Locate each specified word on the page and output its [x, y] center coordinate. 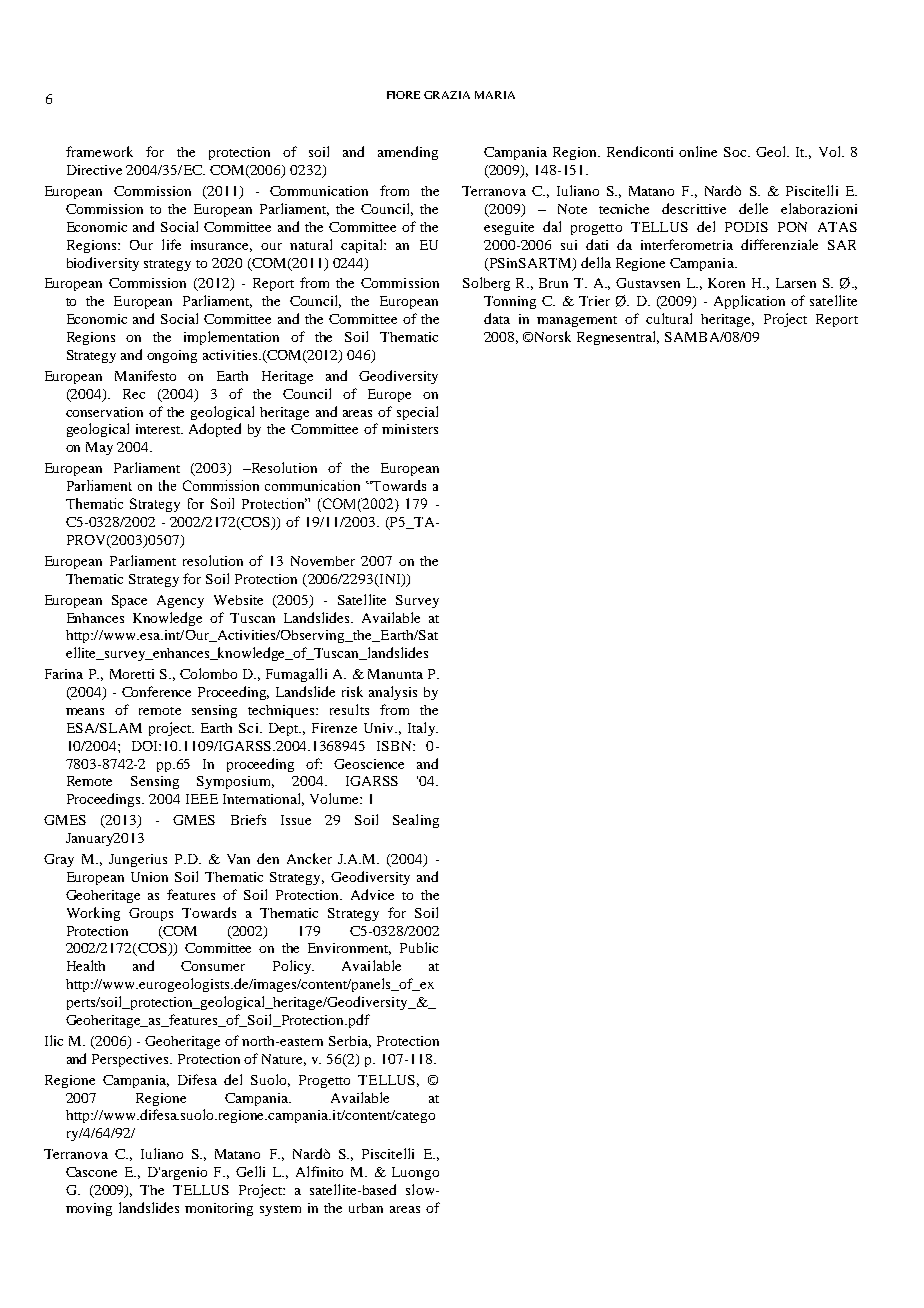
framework [99, 151]
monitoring [219, 1209]
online [698, 151]
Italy [422, 729]
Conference [156, 691]
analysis [393, 693]
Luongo [415, 1173]
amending [408, 153]
